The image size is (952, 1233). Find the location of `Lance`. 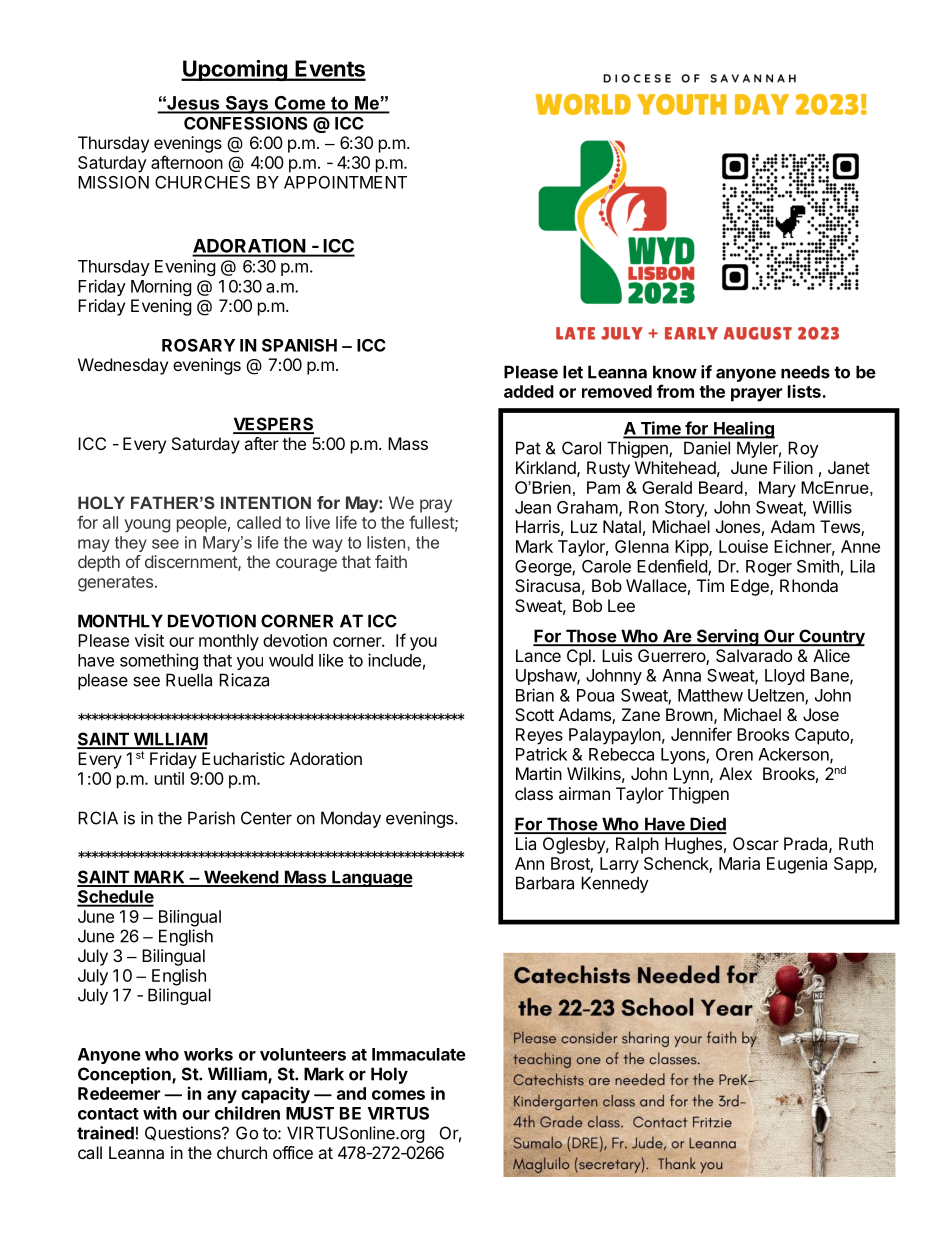

Lance is located at coordinates (538, 655).
